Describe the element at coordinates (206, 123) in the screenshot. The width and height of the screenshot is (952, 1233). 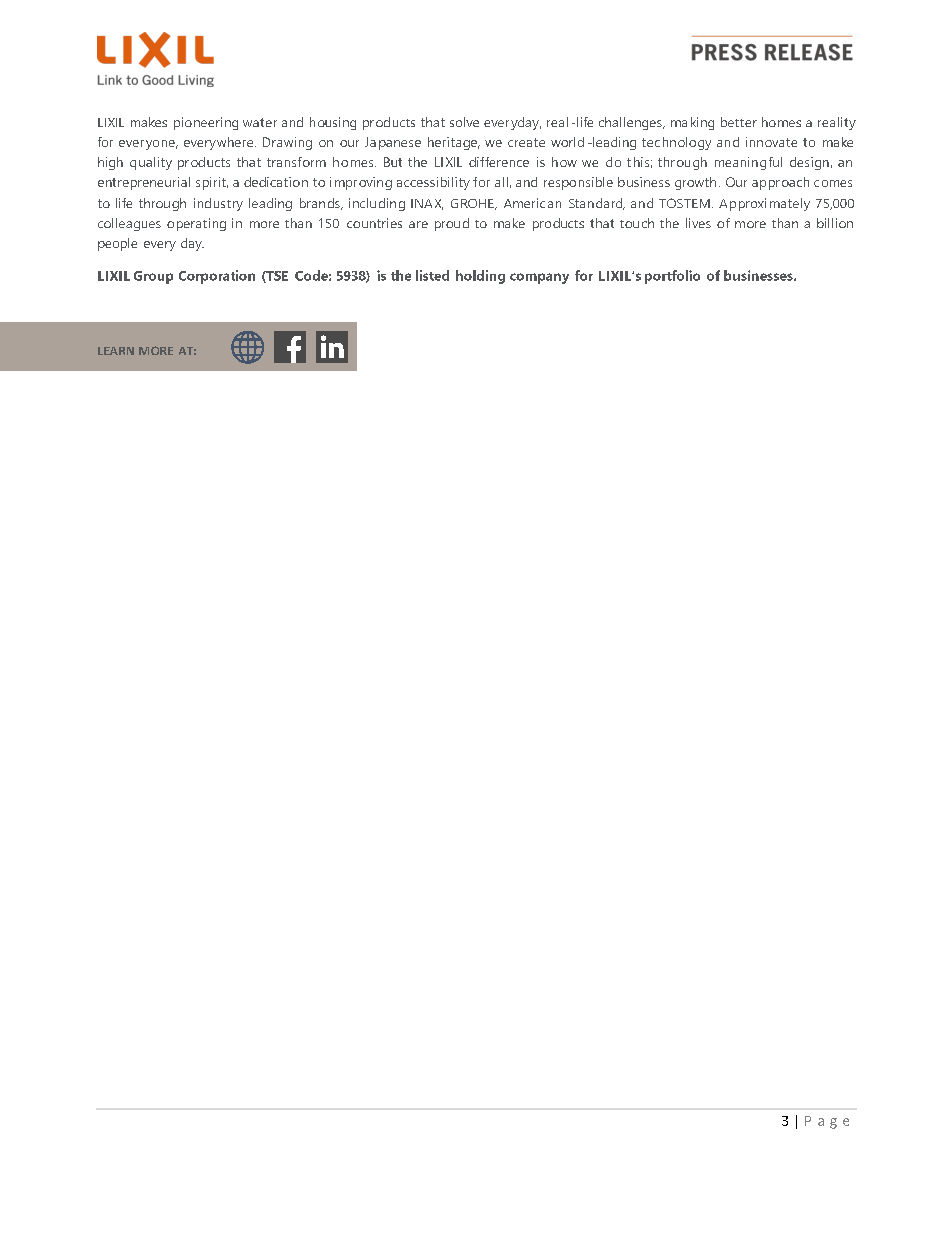
I see `pioneering` at that location.
